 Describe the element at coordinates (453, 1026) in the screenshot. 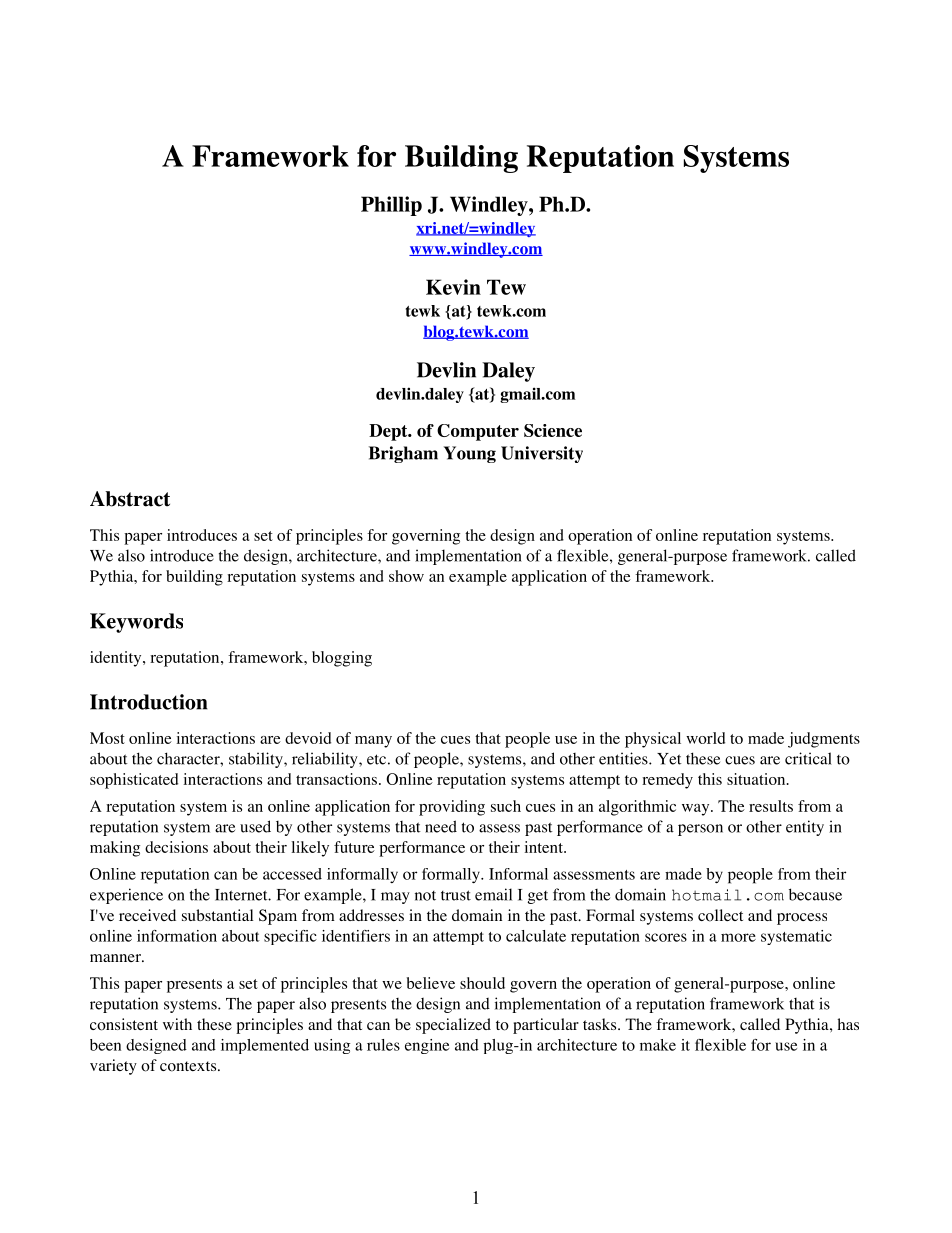

I see `specialized` at that location.
